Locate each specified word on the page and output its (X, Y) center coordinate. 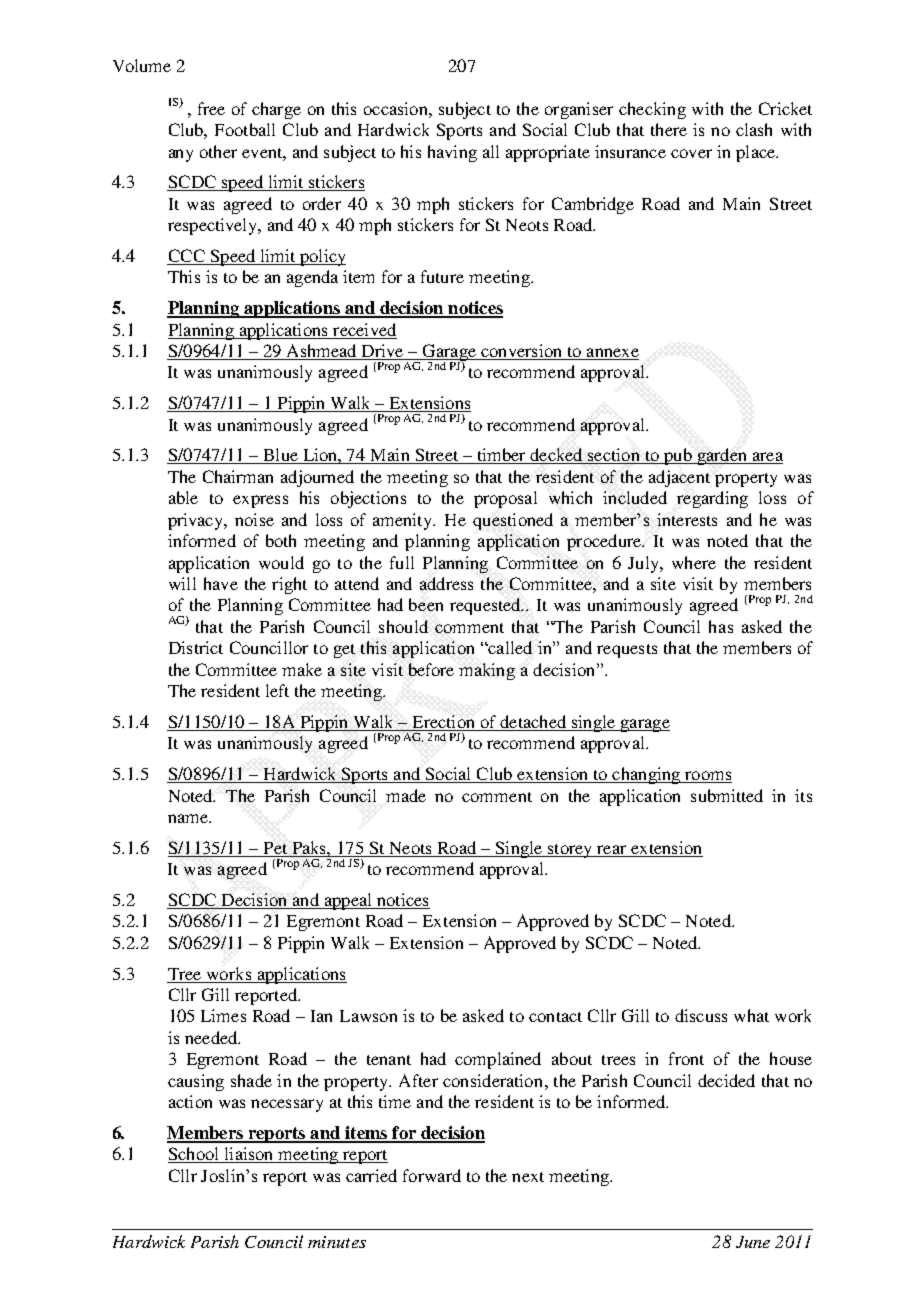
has (721, 626)
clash (754, 129)
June (753, 1242)
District (196, 647)
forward (432, 1175)
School (195, 1155)
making (487, 671)
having (452, 153)
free (211, 108)
